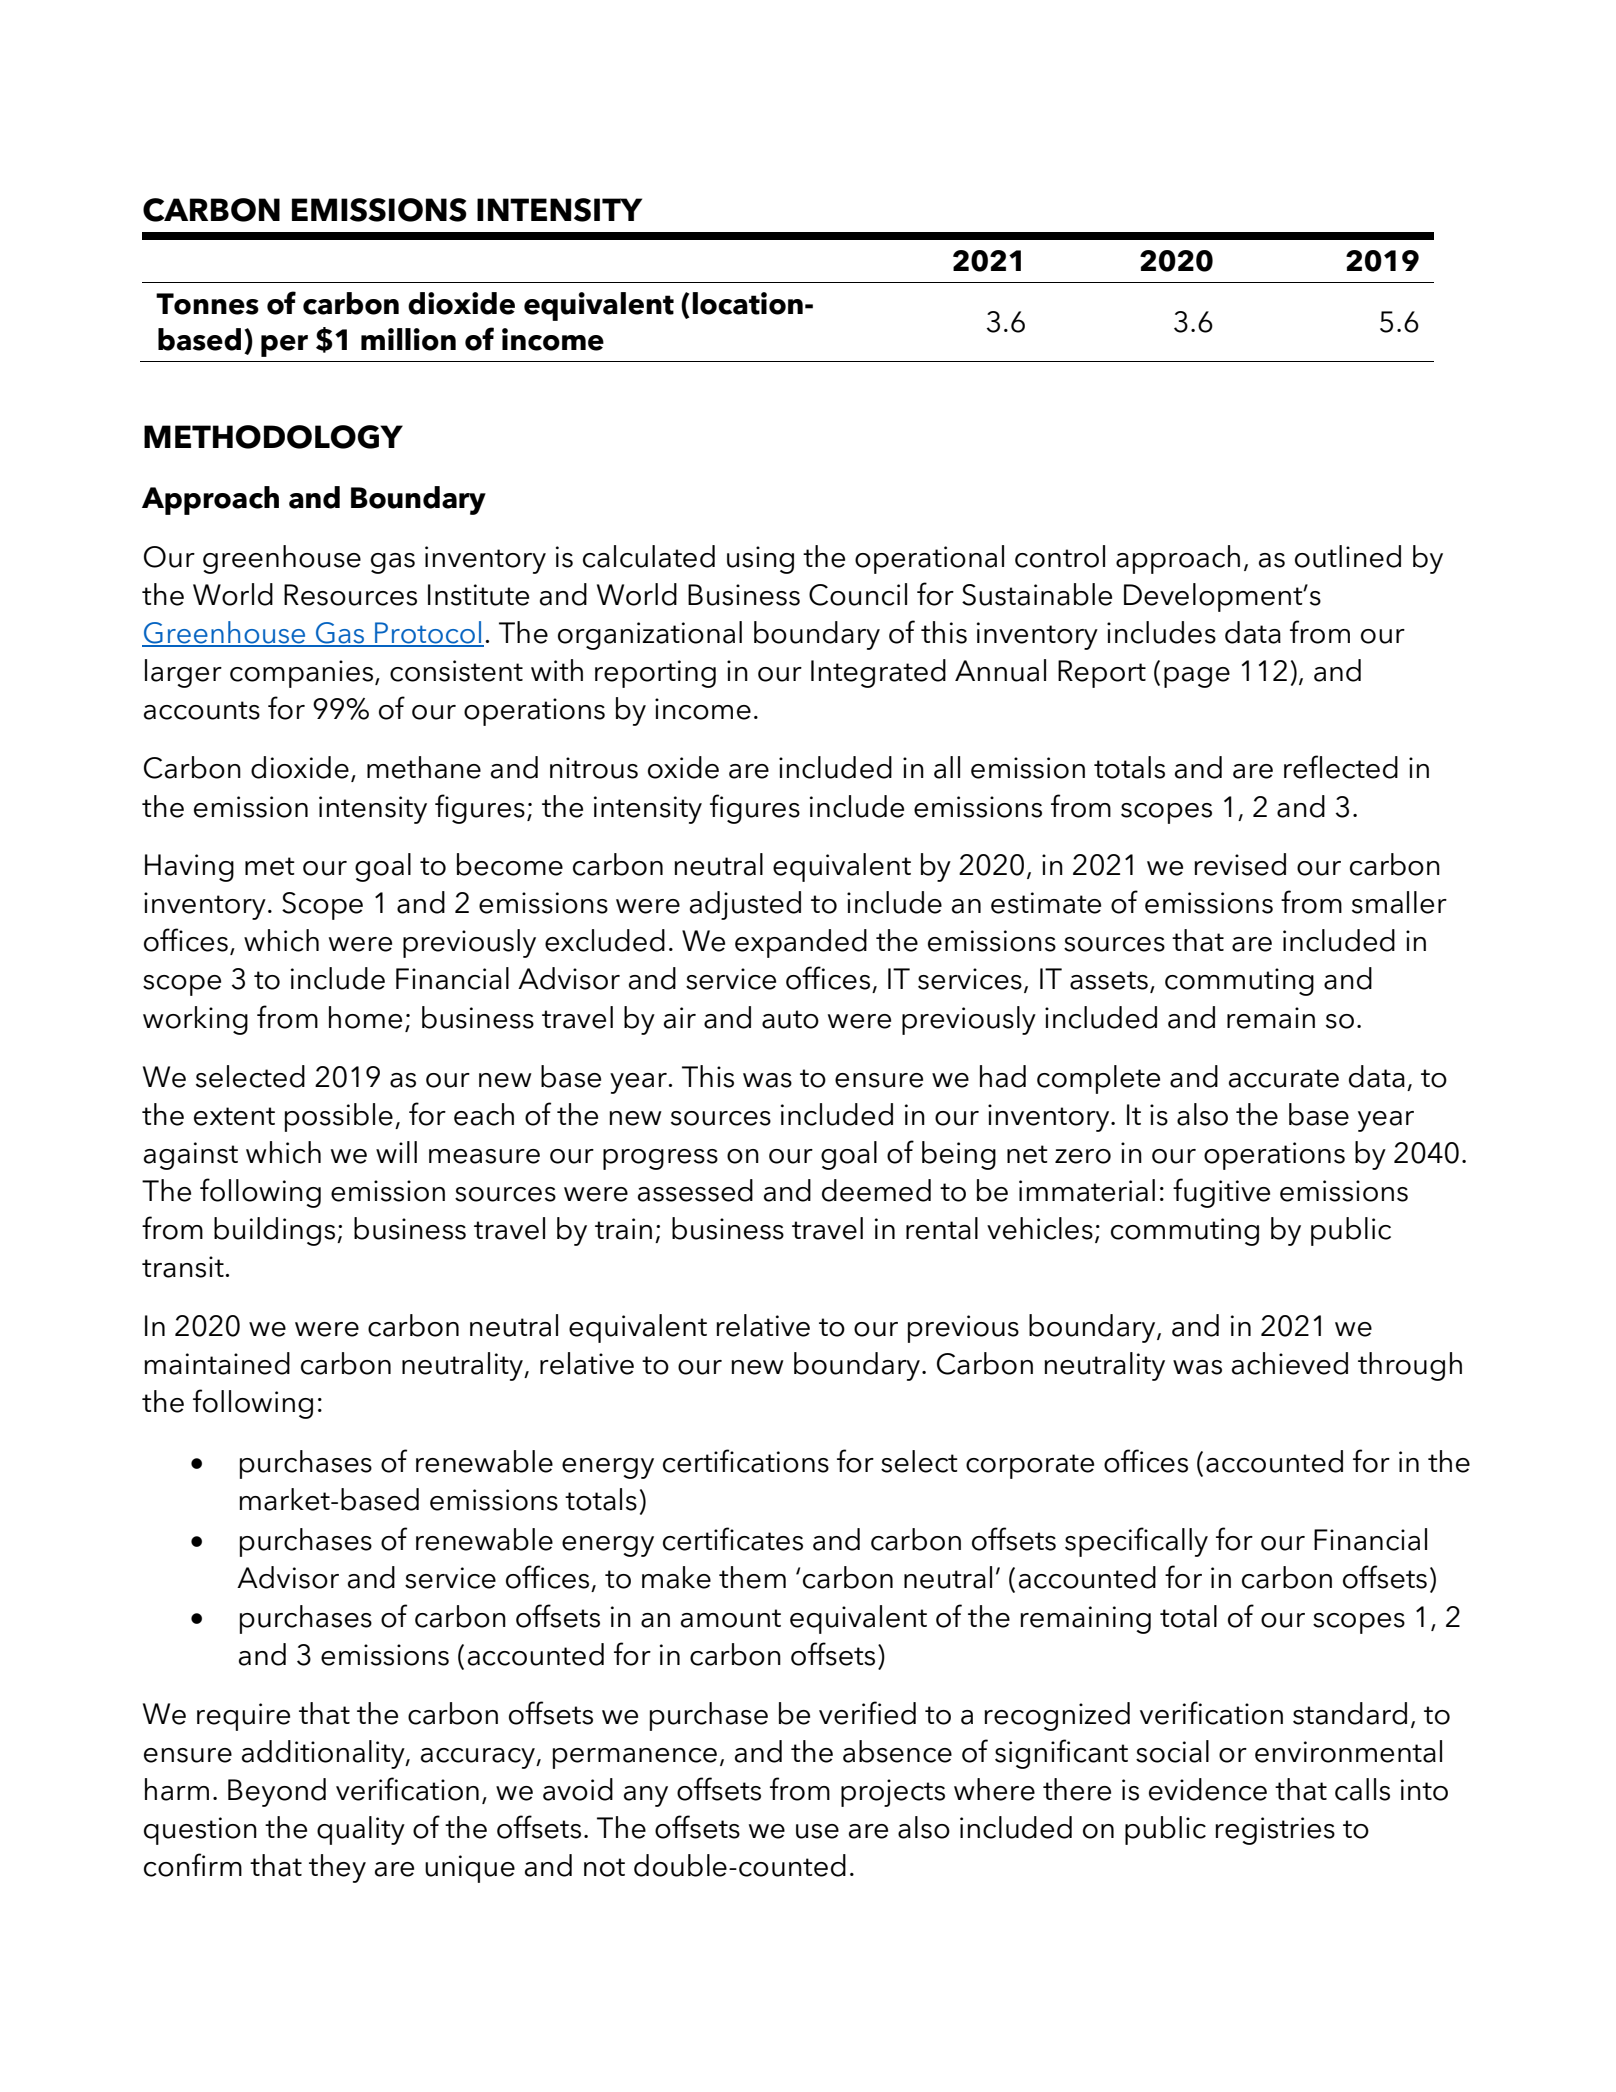 This page has width=1616, height=2092. Describe the element at coordinates (1284, 1078) in the page. I see `accurate` at that location.
